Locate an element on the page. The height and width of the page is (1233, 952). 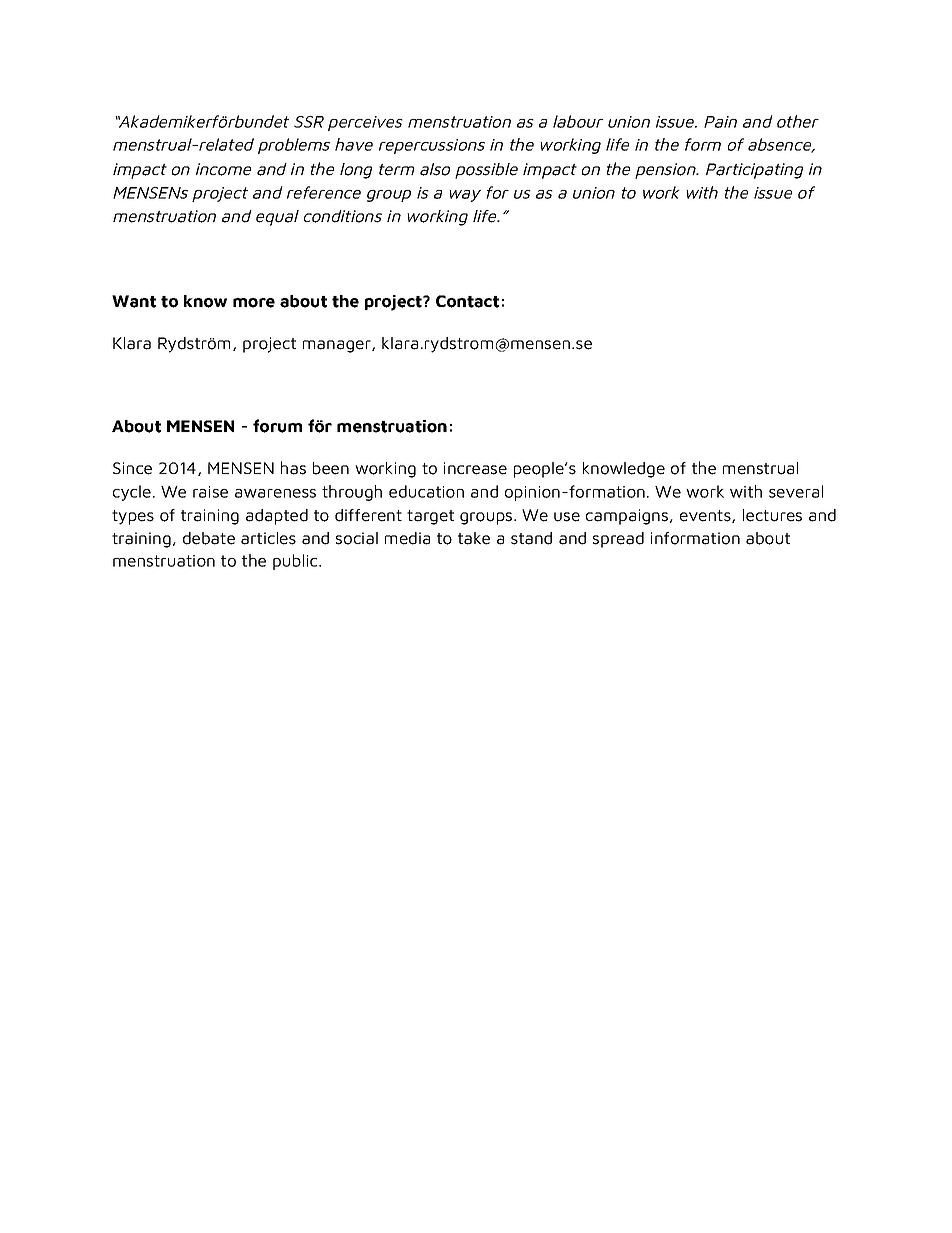
several is located at coordinates (796, 491).
